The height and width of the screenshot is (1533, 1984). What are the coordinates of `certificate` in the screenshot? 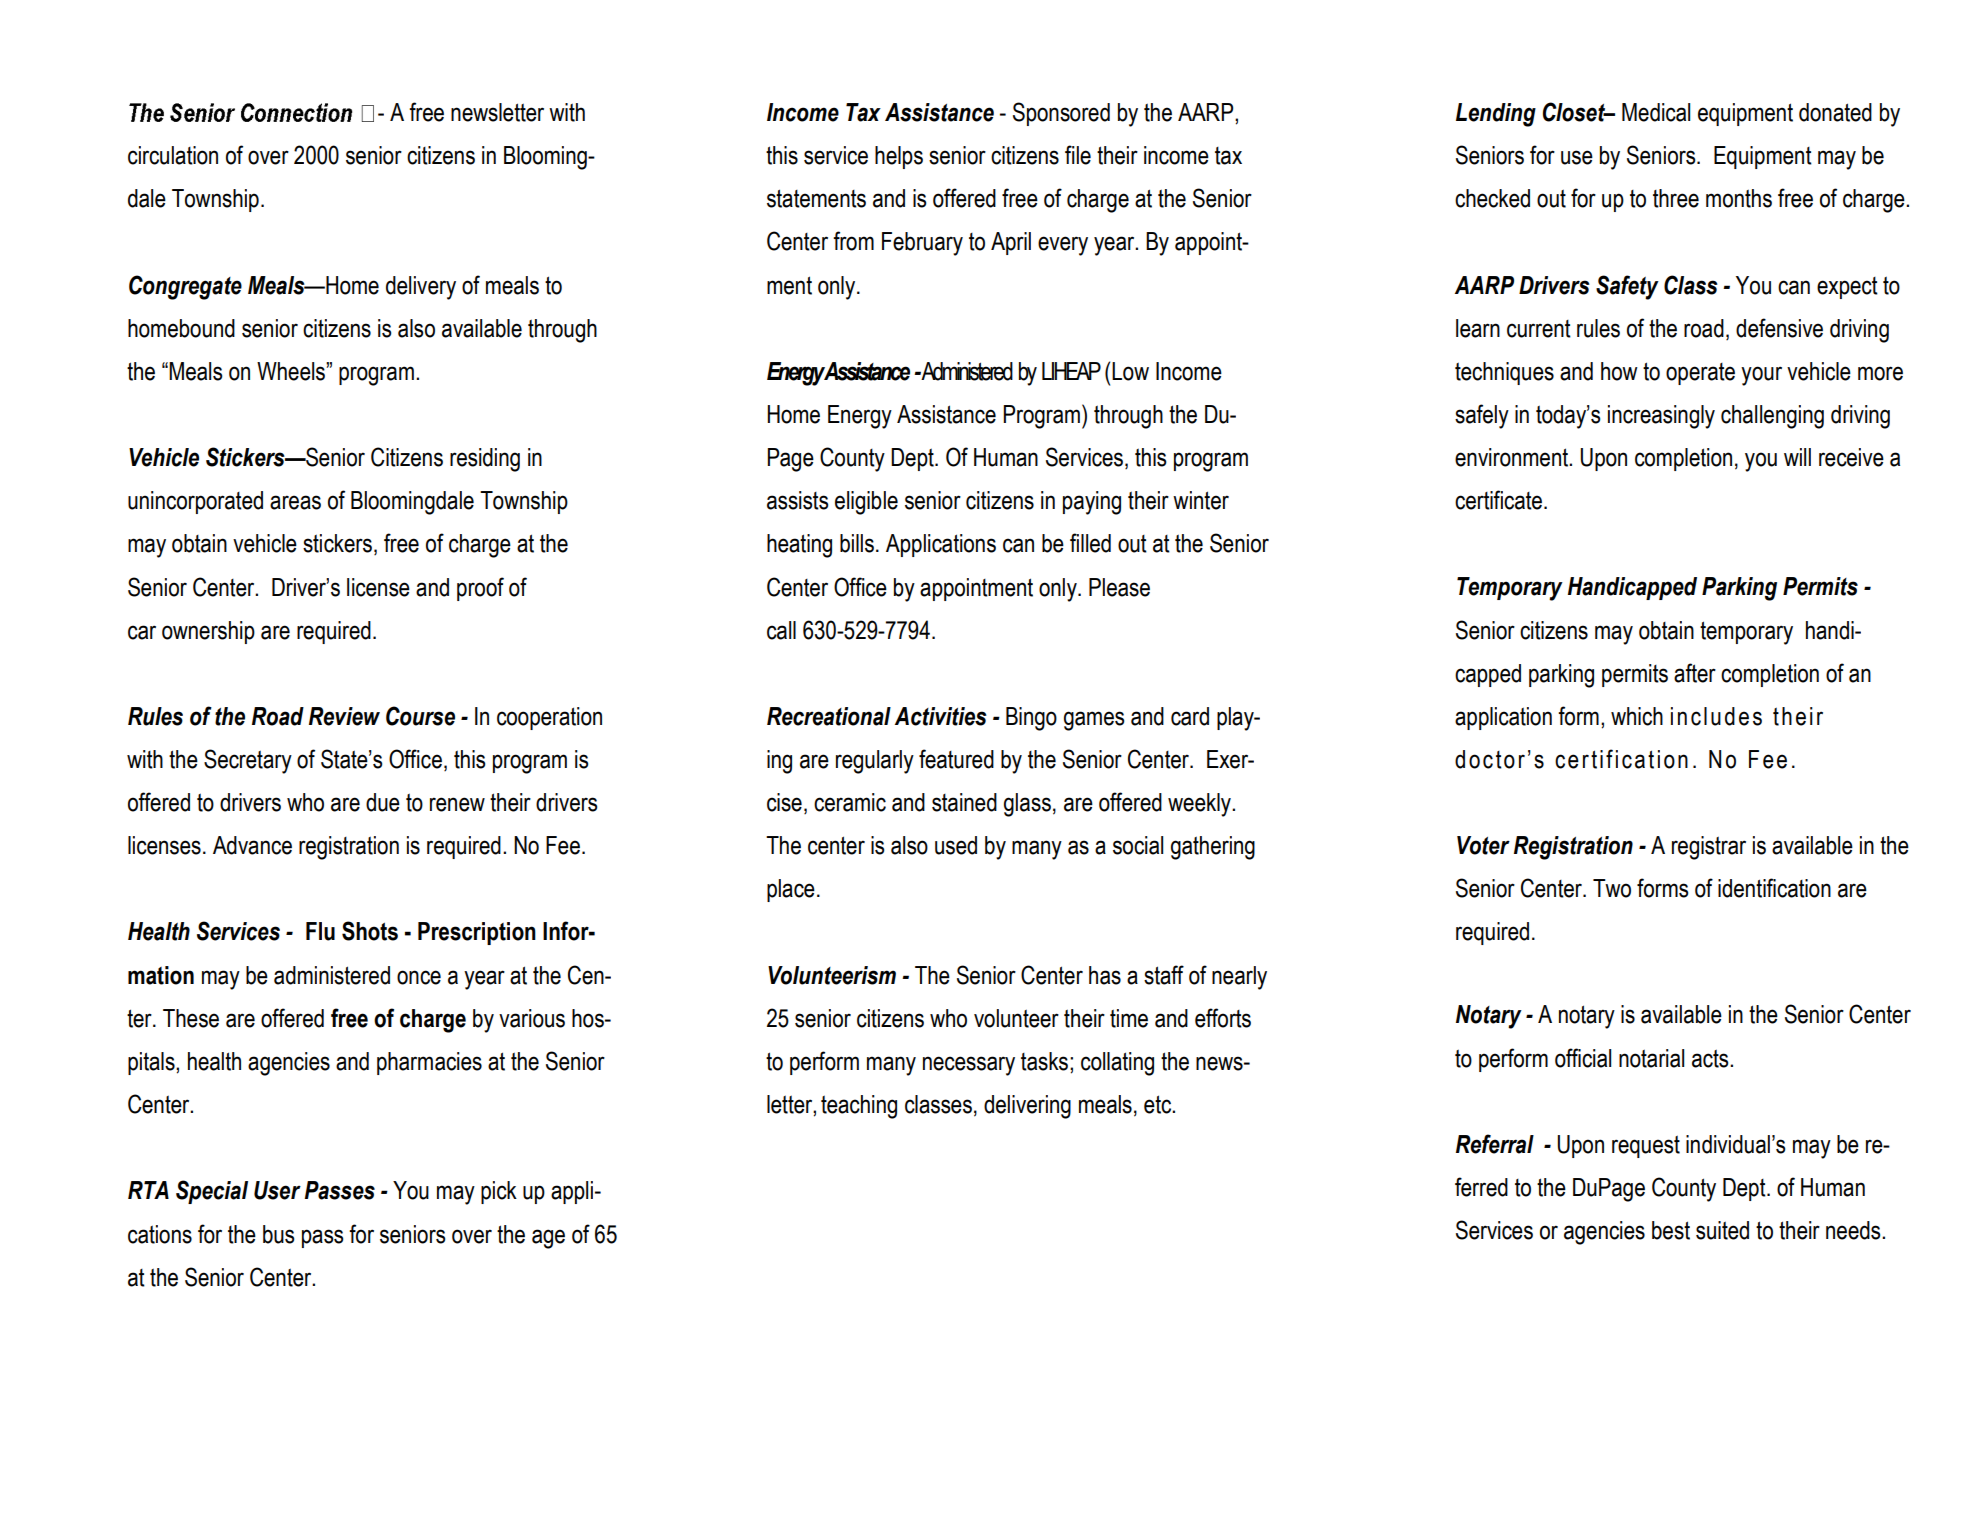 It's located at (1498, 500).
